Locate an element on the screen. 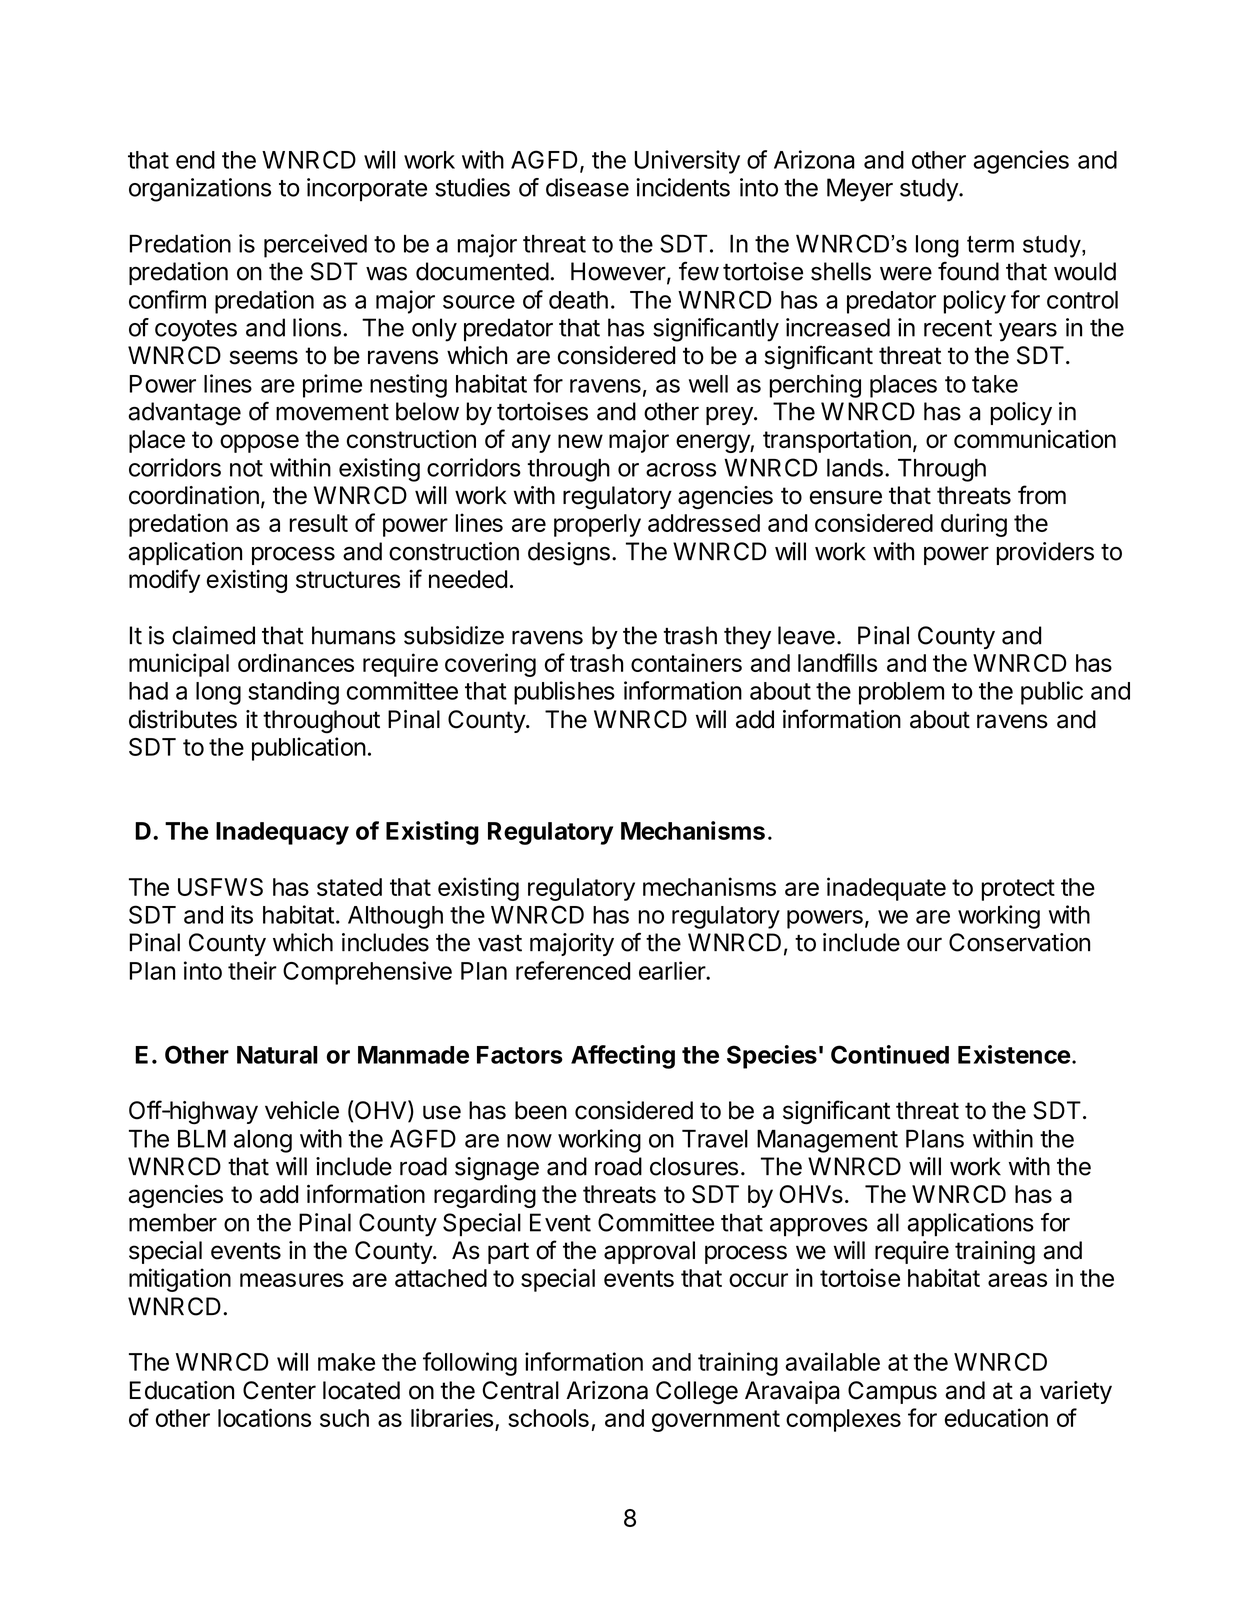 This screenshot has width=1240, height=1604. organizations is located at coordinates (200, 190).
